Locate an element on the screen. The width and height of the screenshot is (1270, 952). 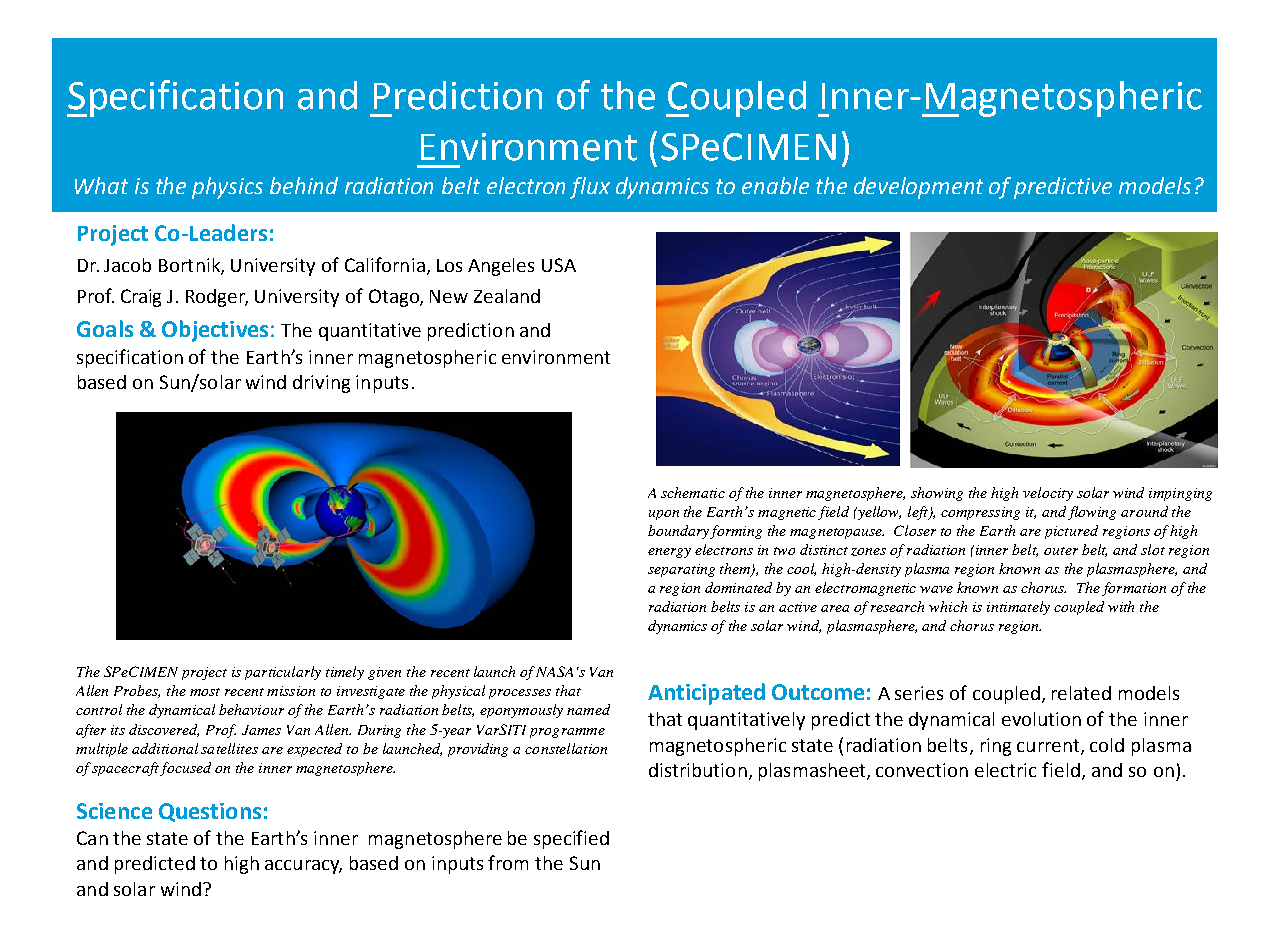
particularly is located at coordinates (283, 673).
